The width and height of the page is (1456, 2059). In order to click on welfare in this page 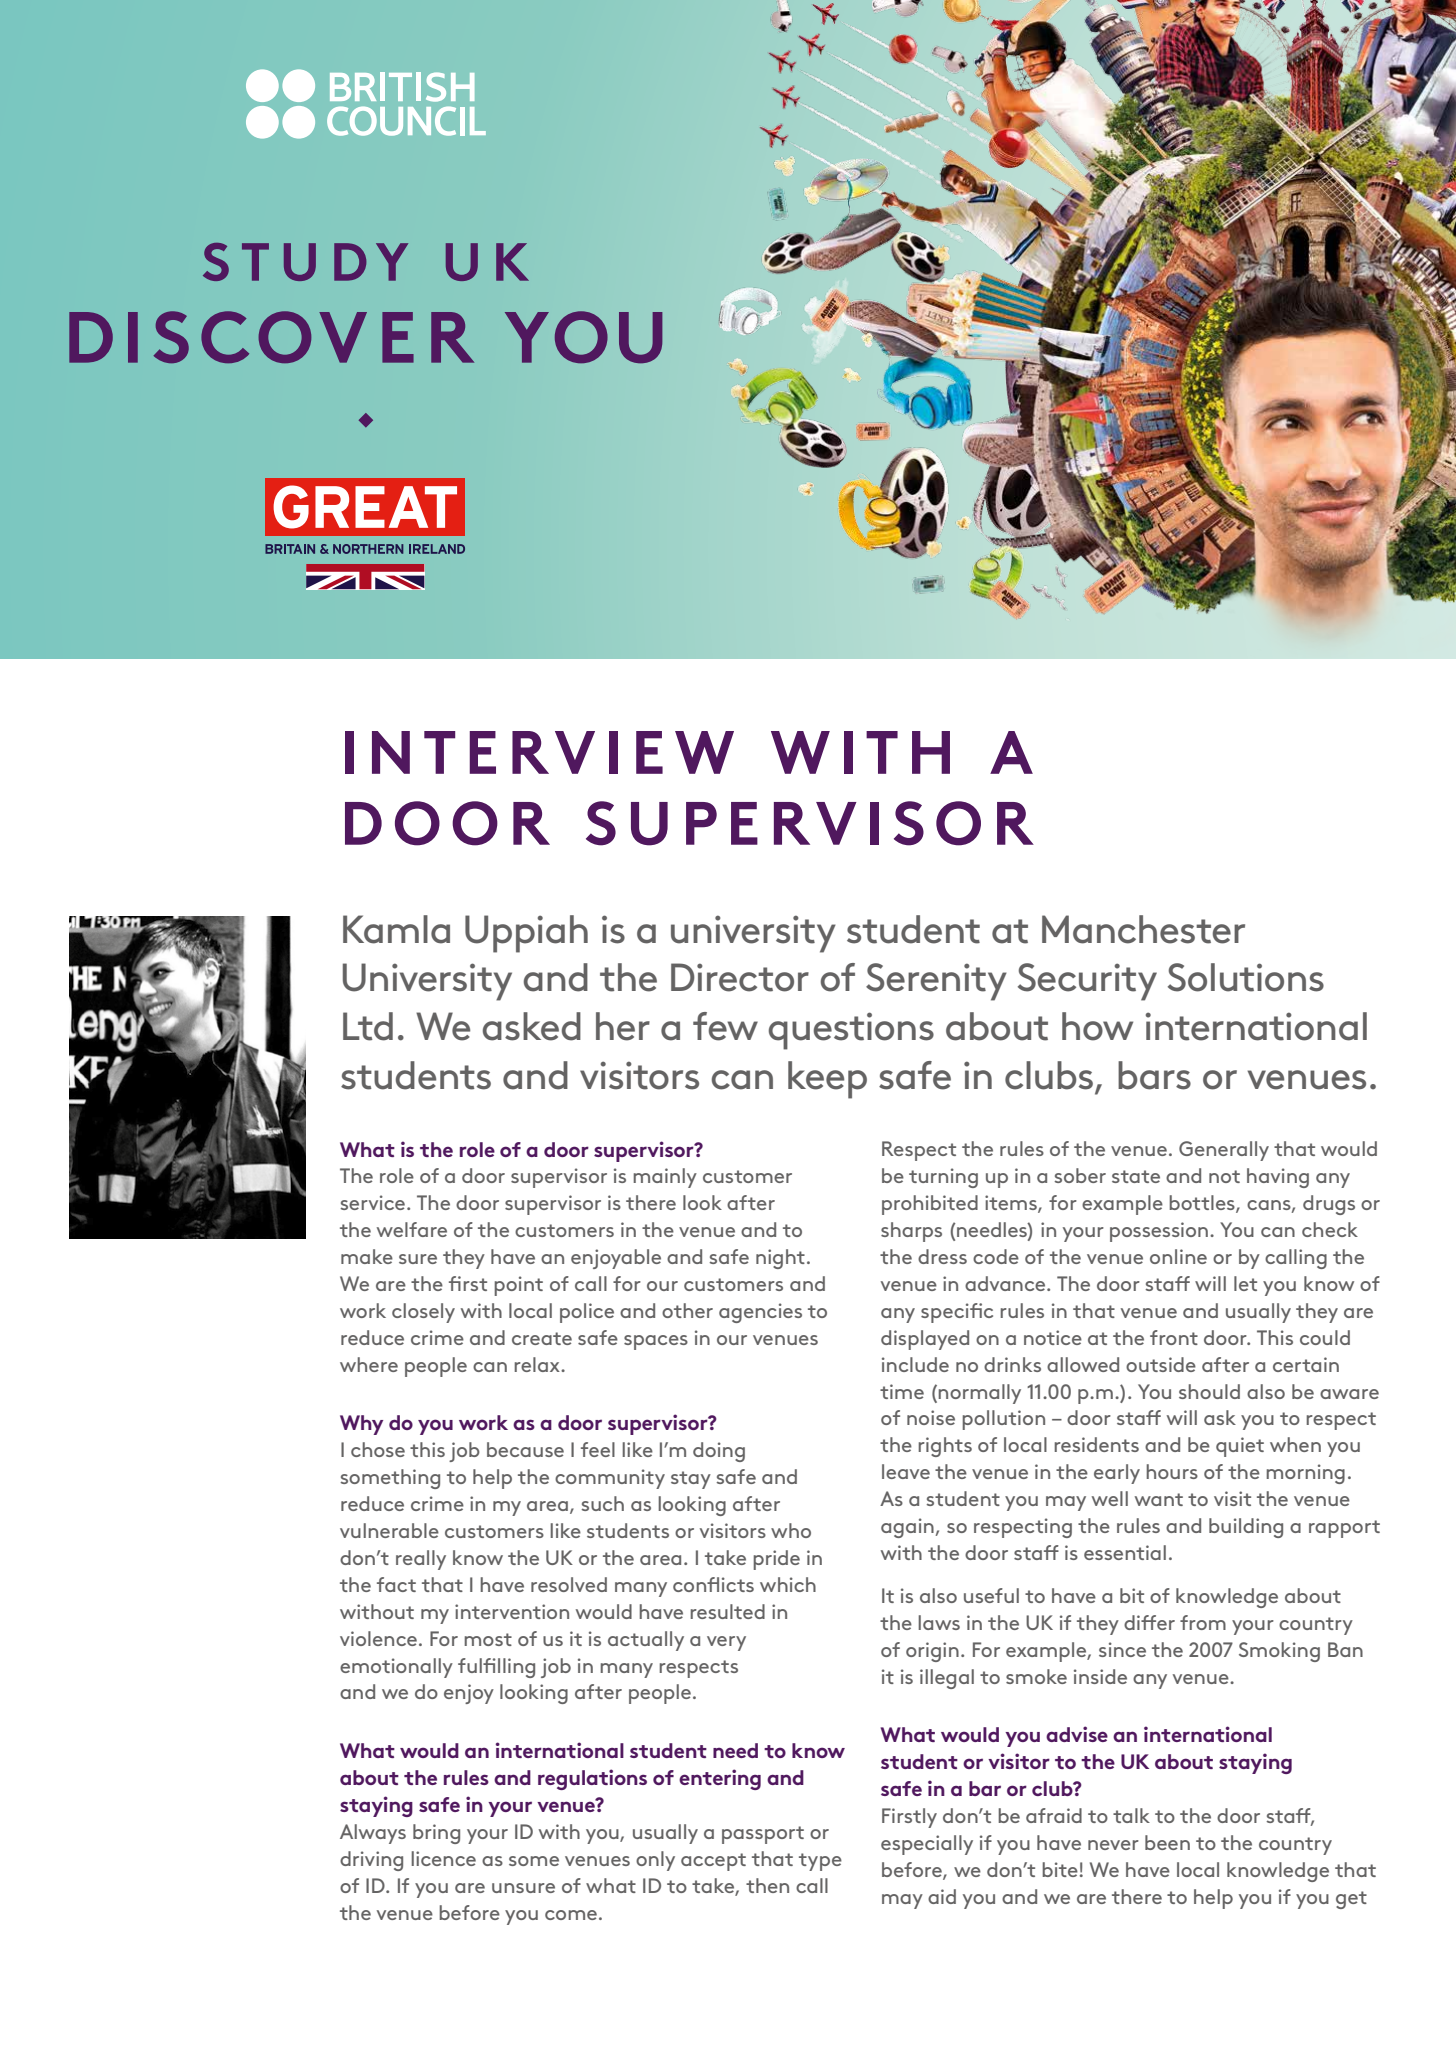, I will do `click(412, 1229)`.
